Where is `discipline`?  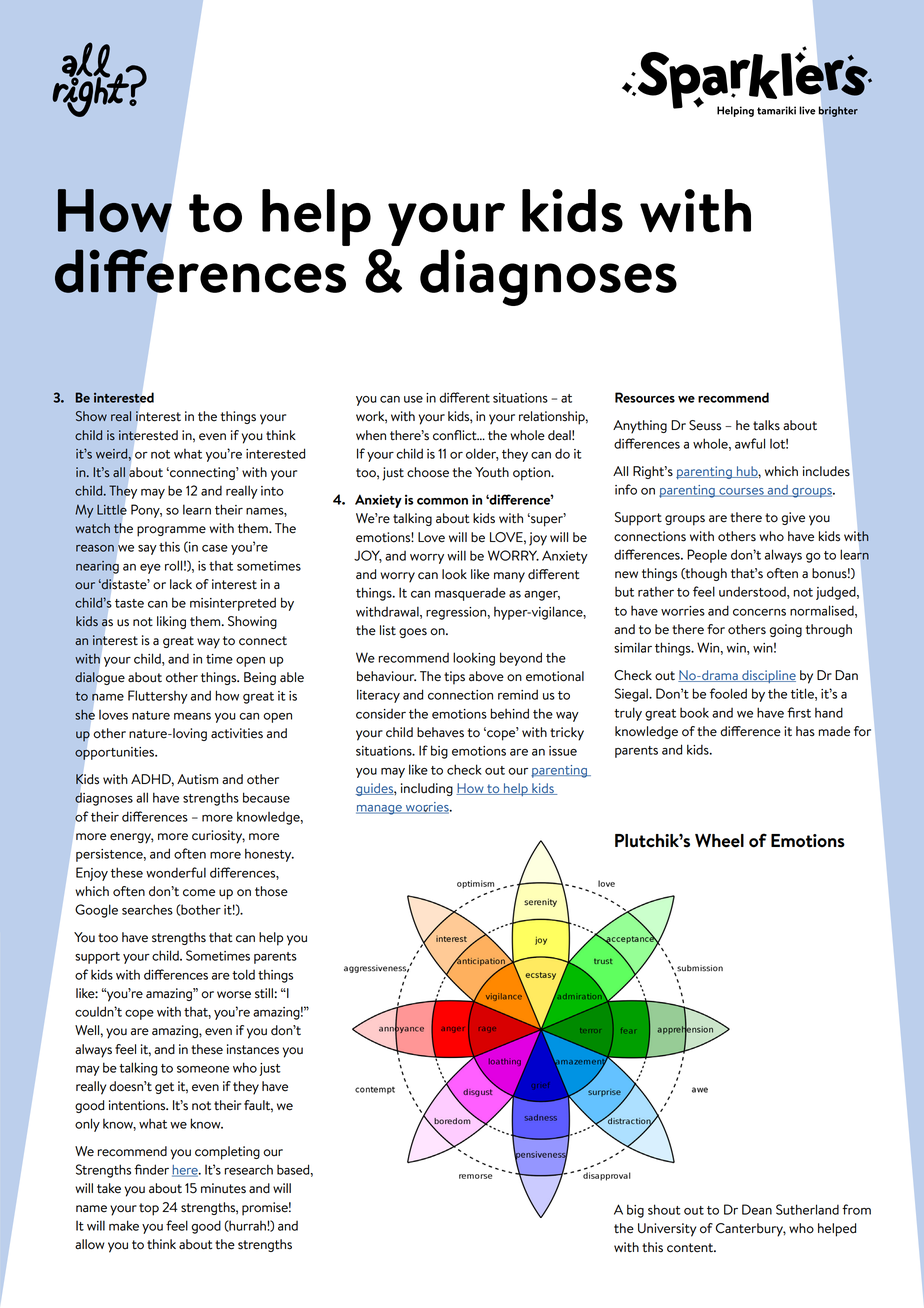
discipline is located at coordinates (768, 676).
